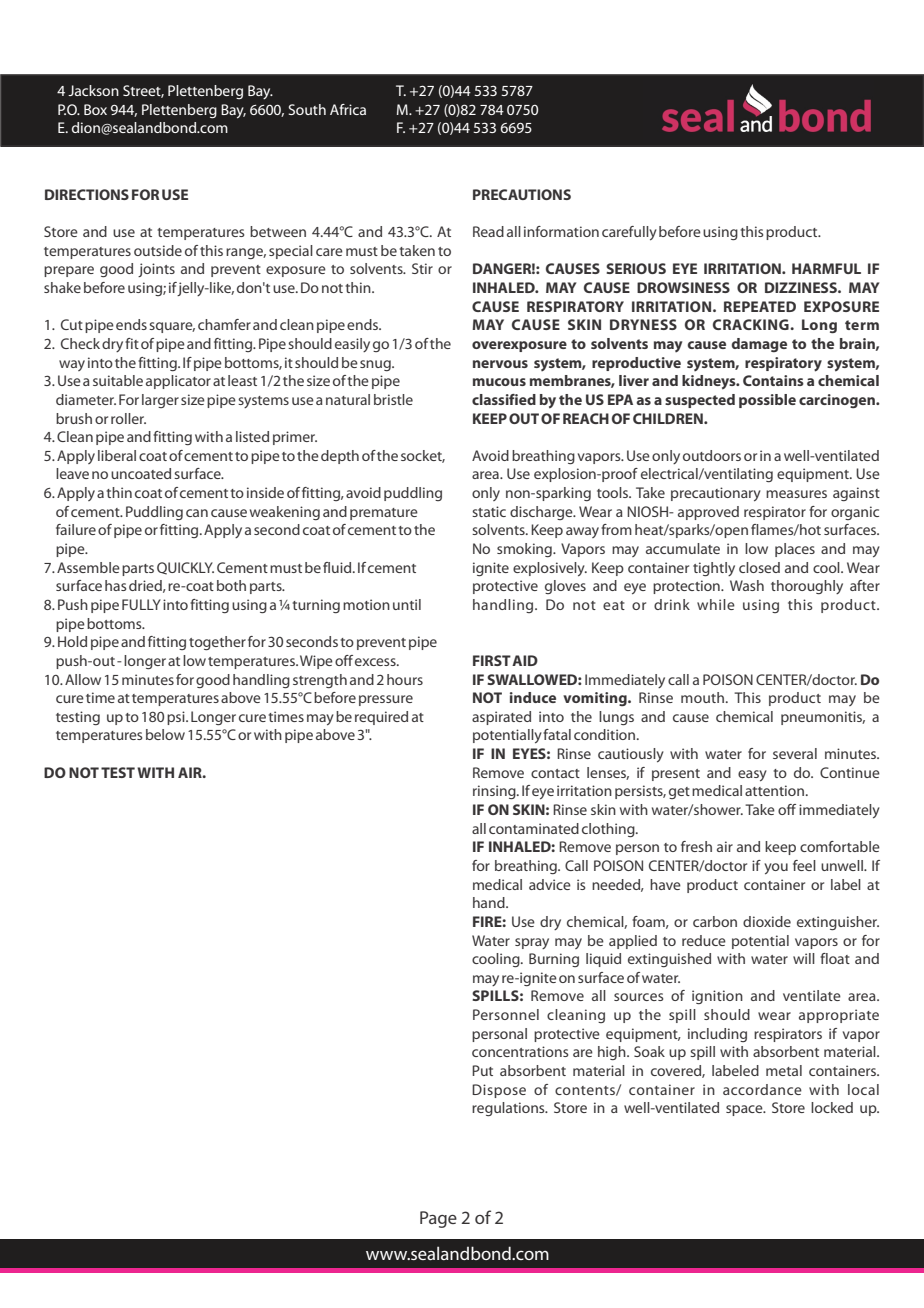  What do you see at coordinates (438, 1219) in the page?
I see `Page` at bounding box center [438, 1219].
